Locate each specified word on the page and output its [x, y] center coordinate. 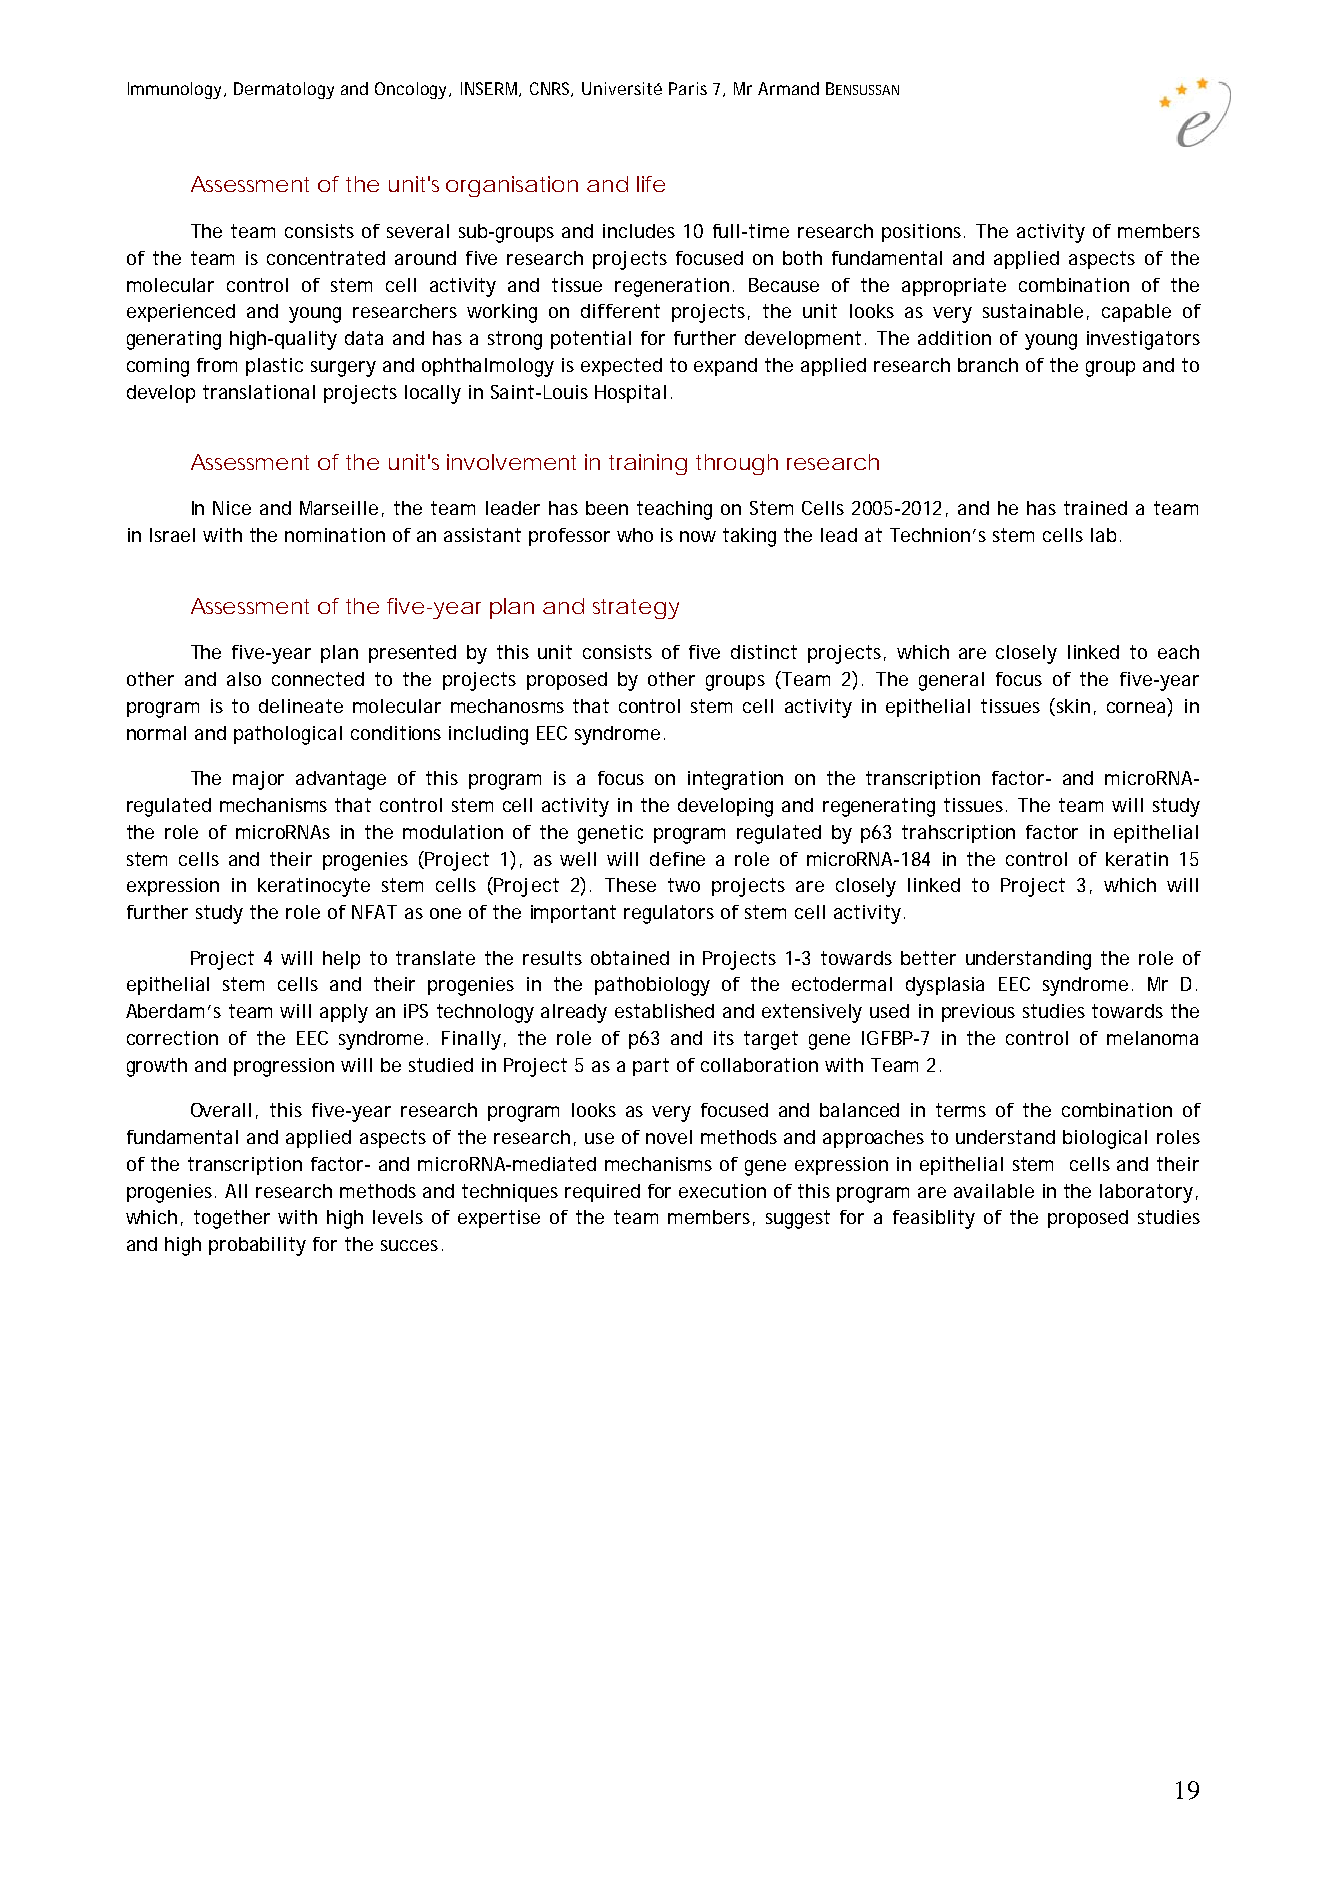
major [258, 780]
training [648, 464]
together [232, 1219]
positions [923, 233]
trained [1095, 508]
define [677, 859]
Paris [688, 88]
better [928, 958]
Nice [232, 508]
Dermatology [284, 90]
